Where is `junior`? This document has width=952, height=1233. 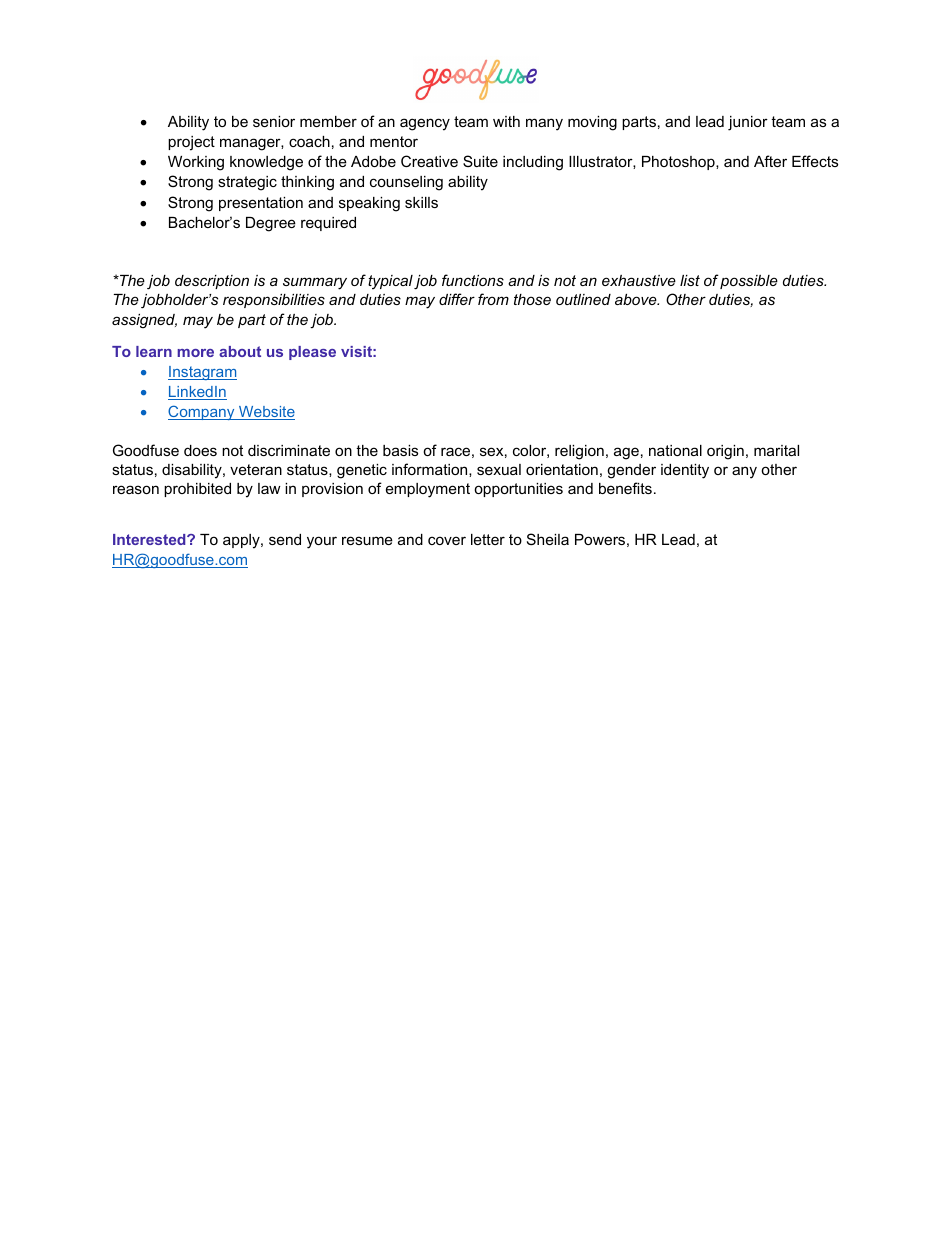
junior is located at coordinates (748, 123).
